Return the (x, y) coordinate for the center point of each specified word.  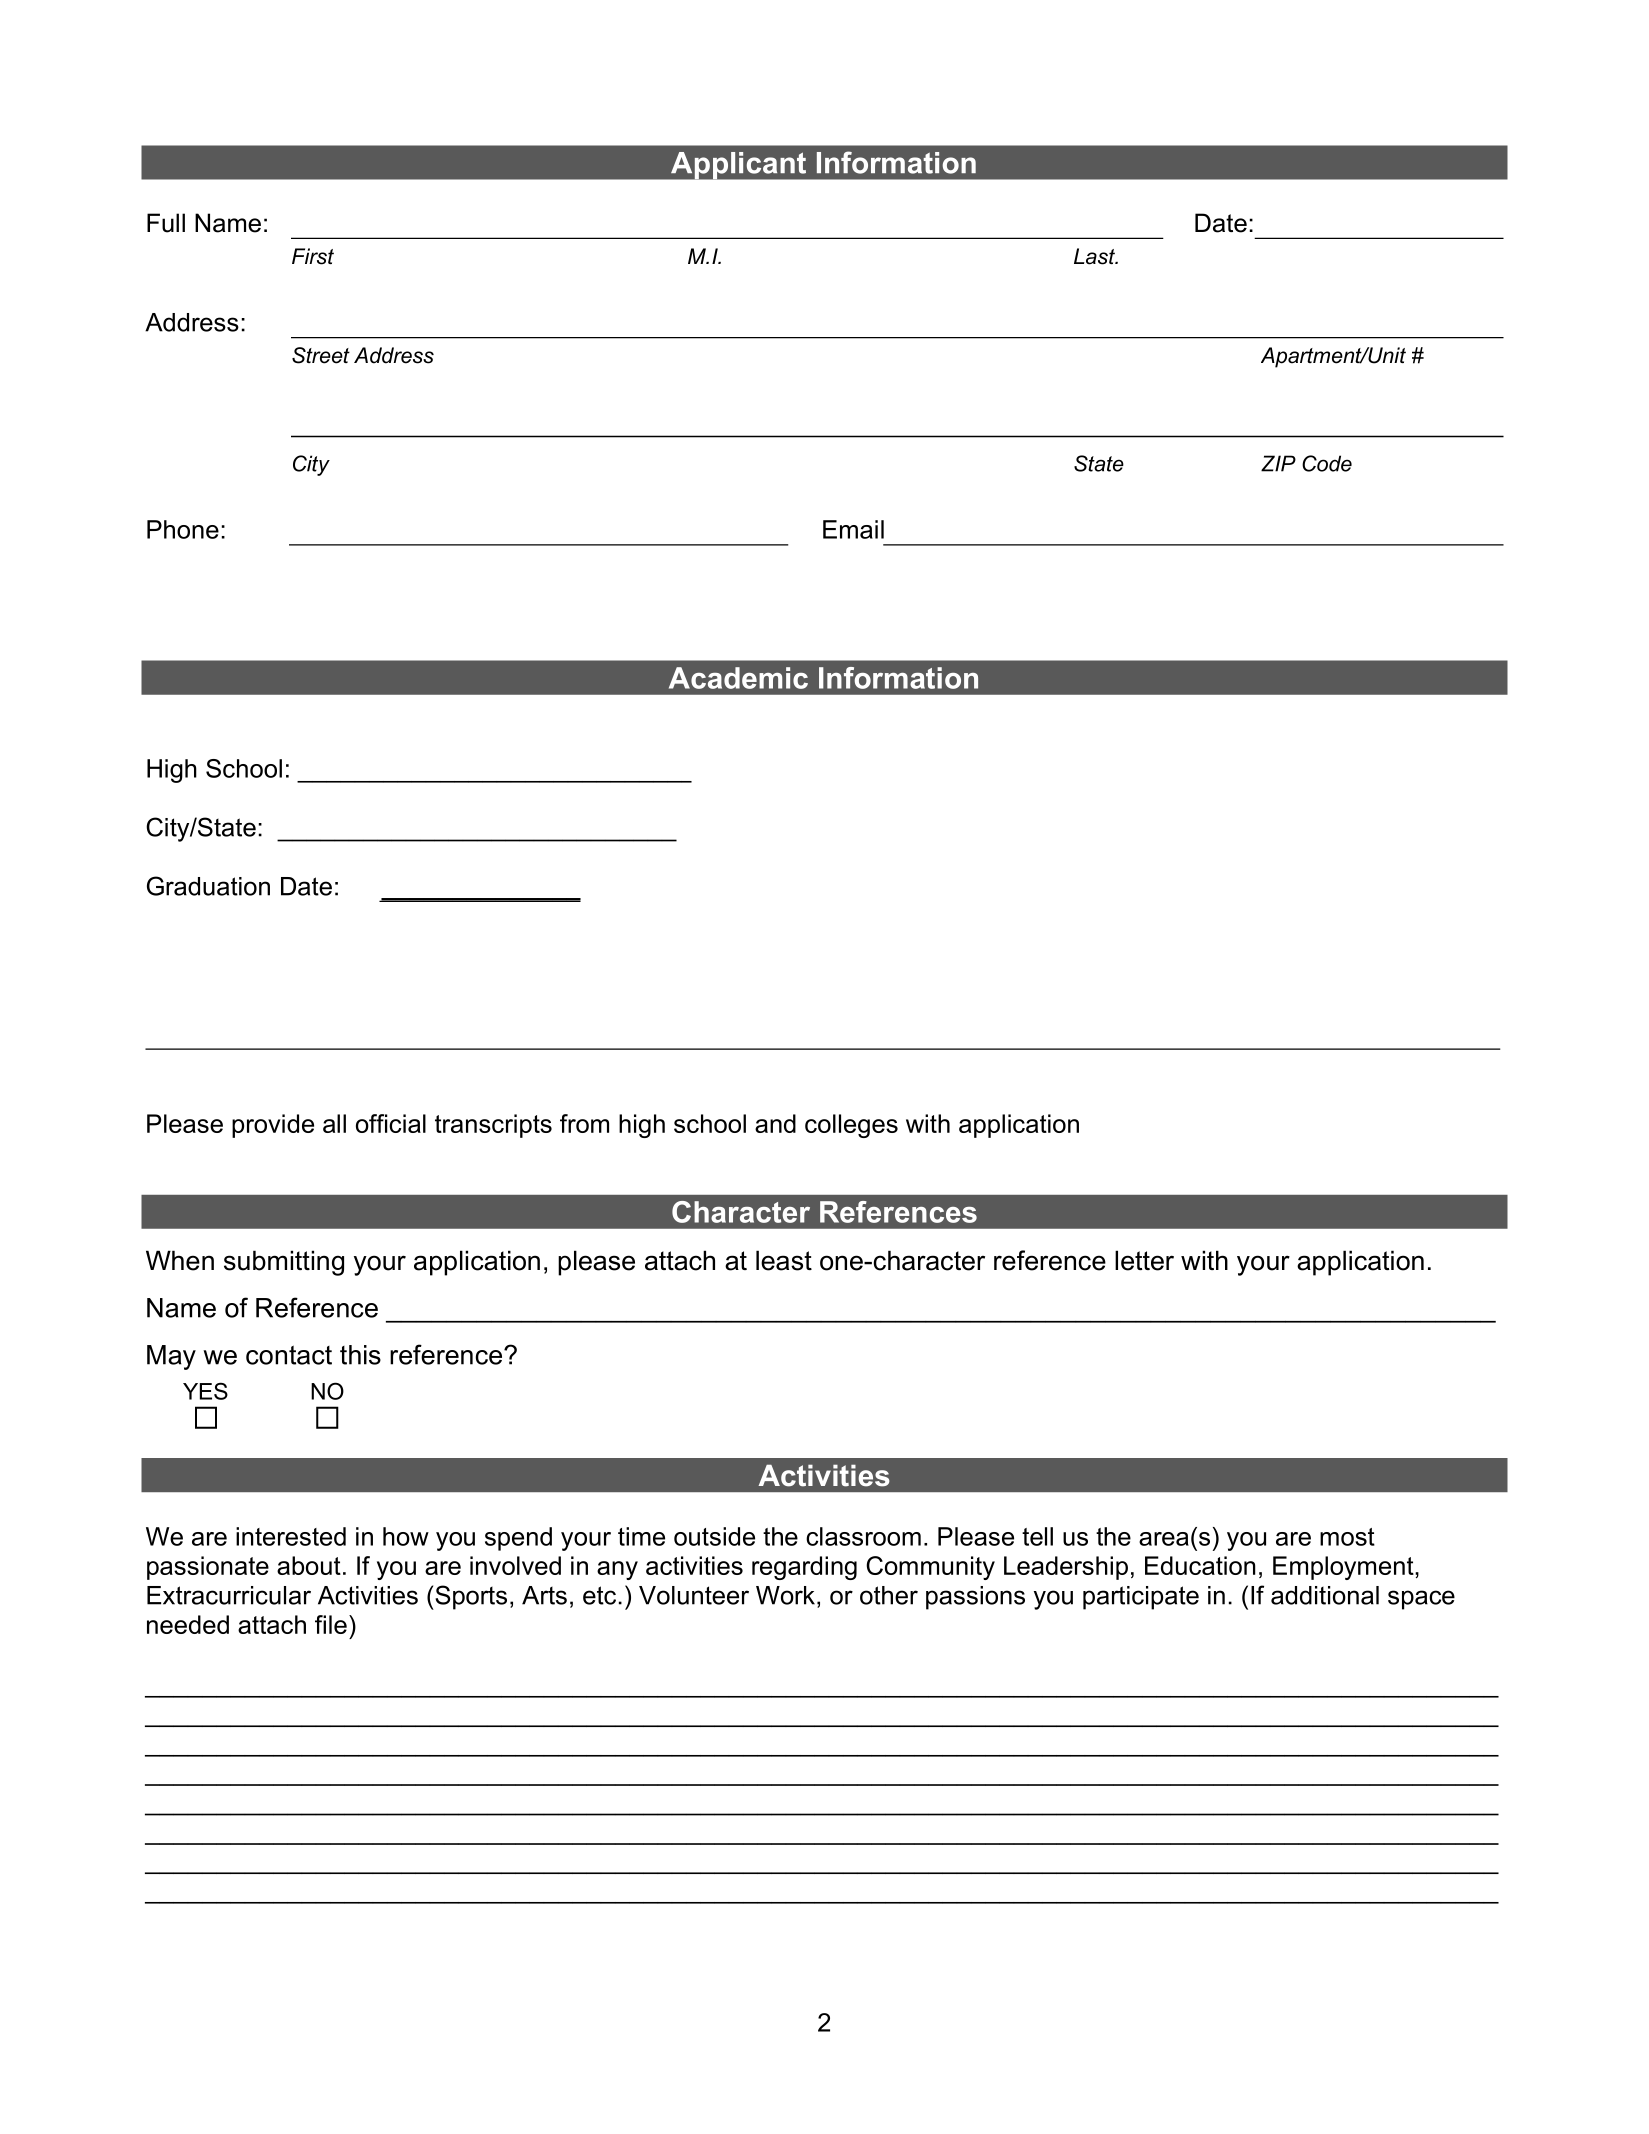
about (309, 1565)
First (313, 256)
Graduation (208, 886)
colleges (851, 1126)
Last (1095, 256)
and (775, 1123)
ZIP (1278, 463)
